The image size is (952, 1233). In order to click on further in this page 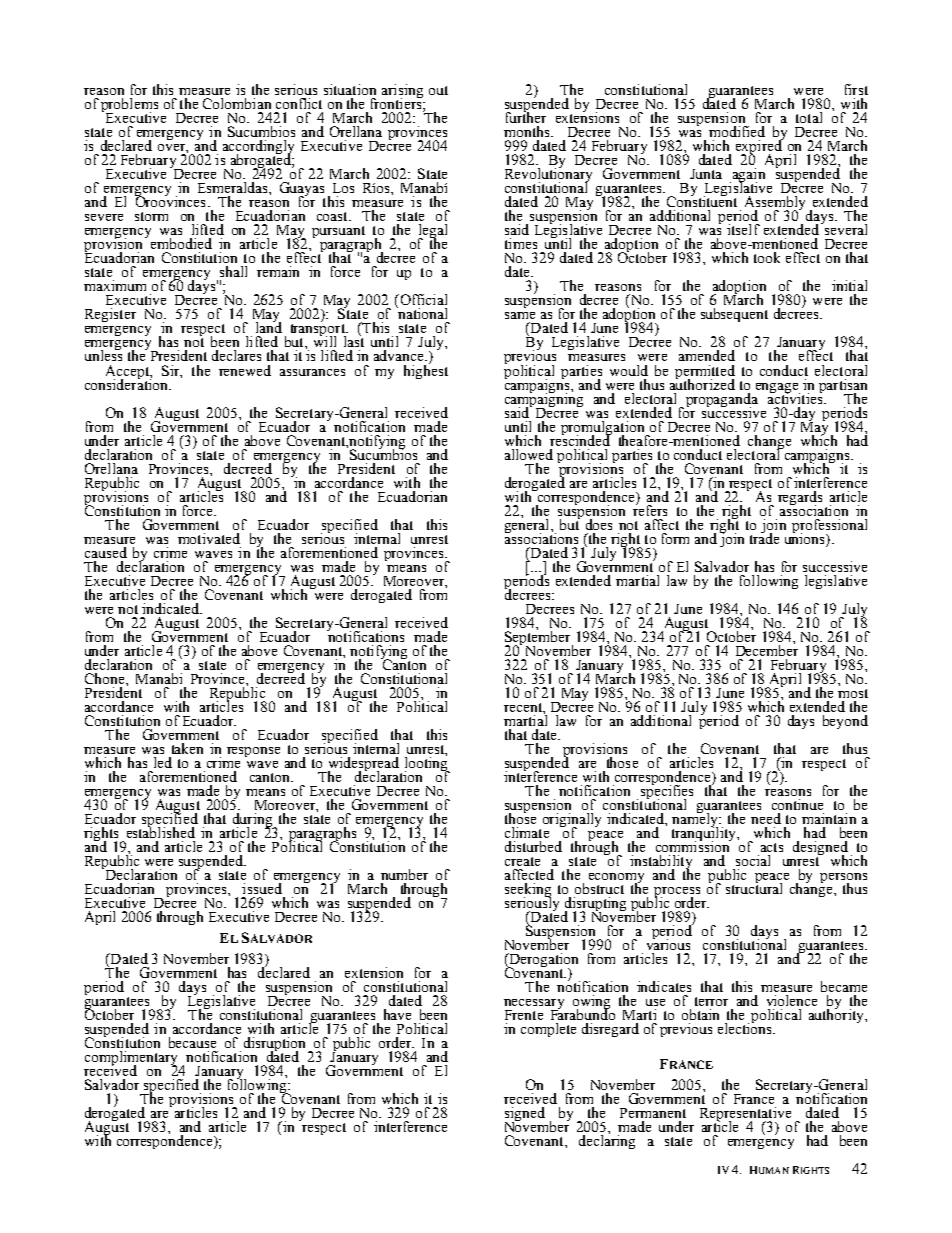, I will do `click(526, 116)`.
